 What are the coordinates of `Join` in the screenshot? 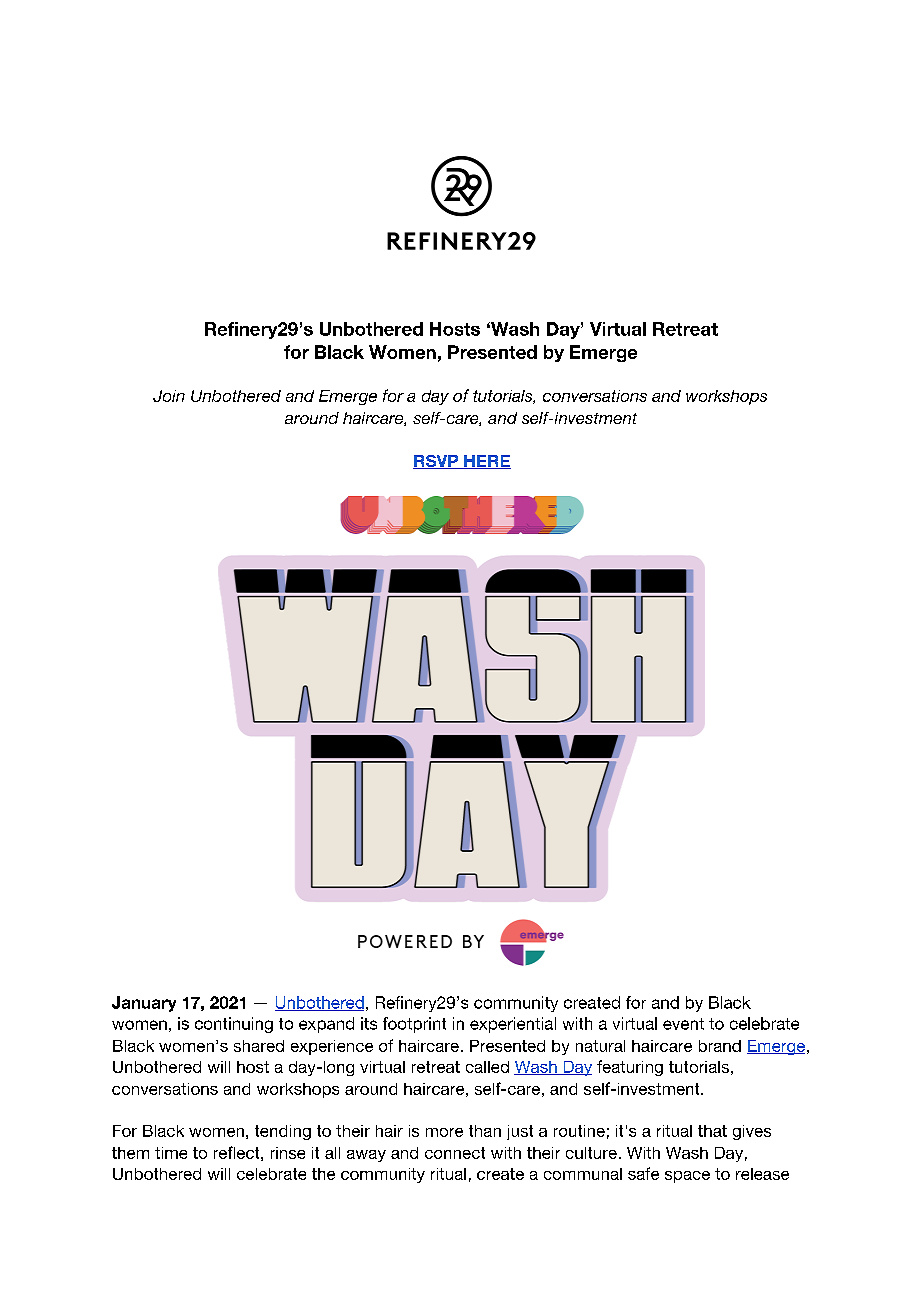 It's located at (169, 396).
